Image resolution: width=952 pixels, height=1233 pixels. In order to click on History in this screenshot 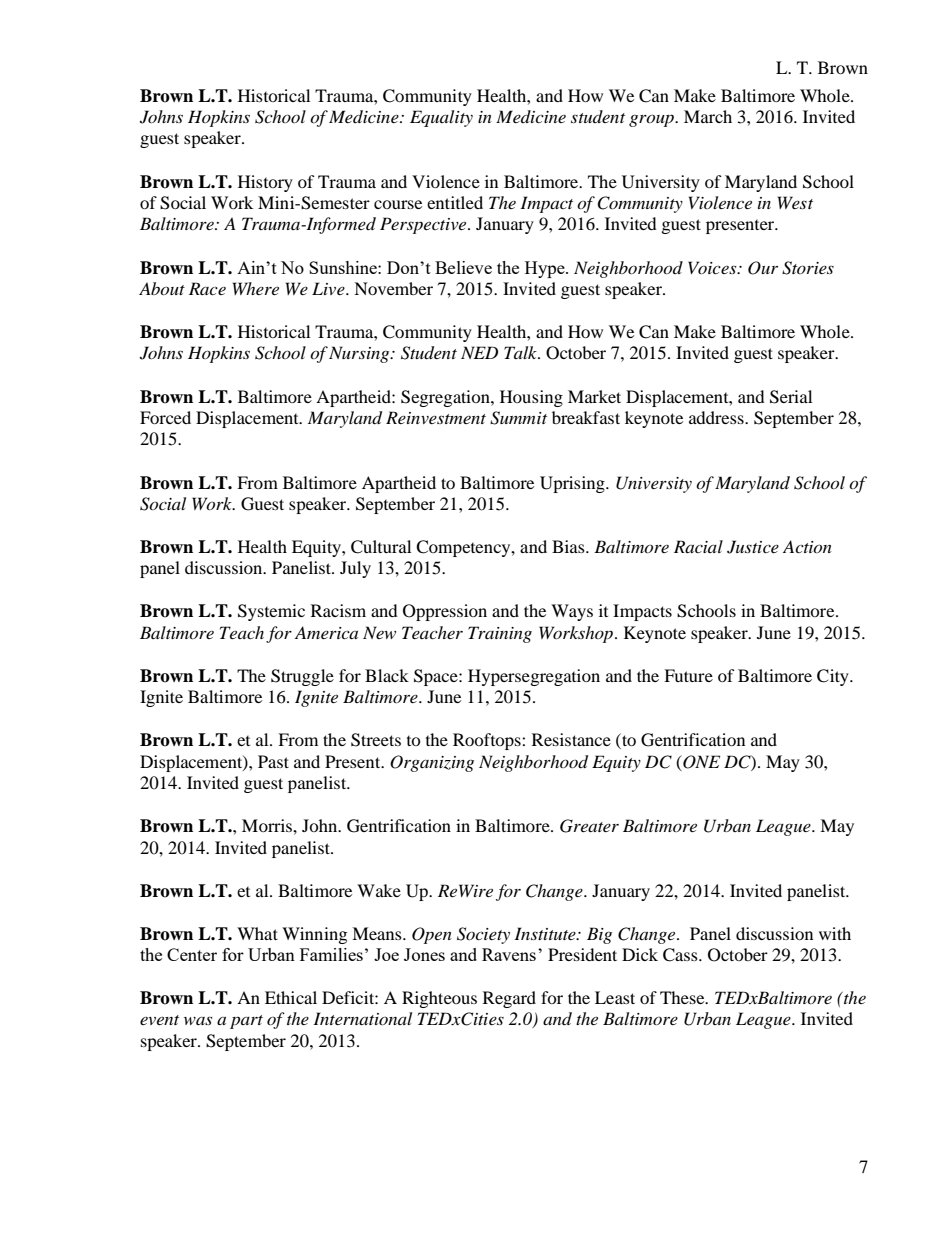, I will do `click(265, 183)`.
